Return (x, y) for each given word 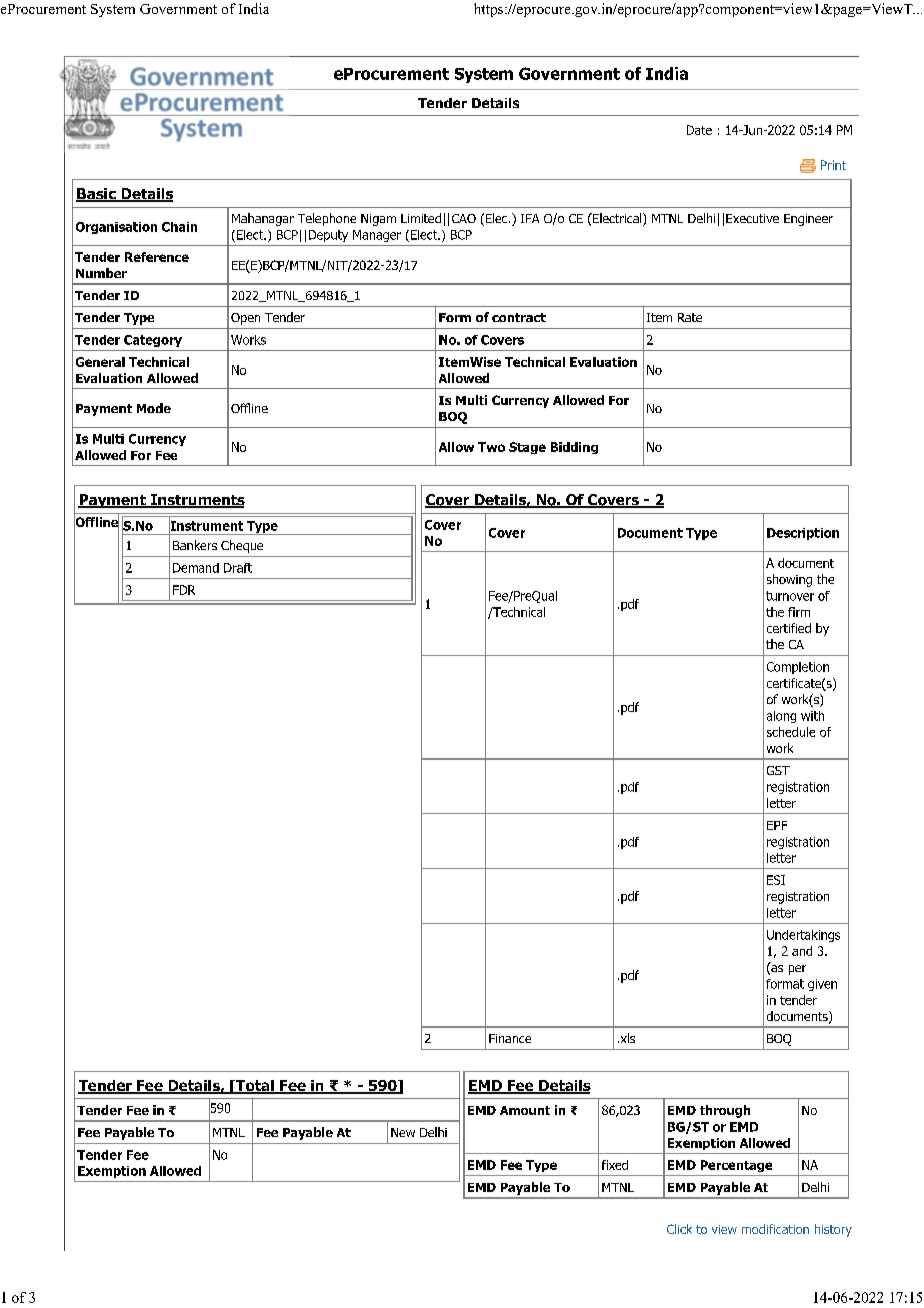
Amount (525, 1110)
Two (491, 447)
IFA (530, 218)
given (822, 985)
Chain (179, 227)
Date (699, 130)
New (403, 1132)
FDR (184, 590)
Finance (510, 1038)
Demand (196, 568)
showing (789, 580)
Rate (690, 317)
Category (153, 341)
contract (519, 317)
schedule (791, 732)
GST (778, 770)
